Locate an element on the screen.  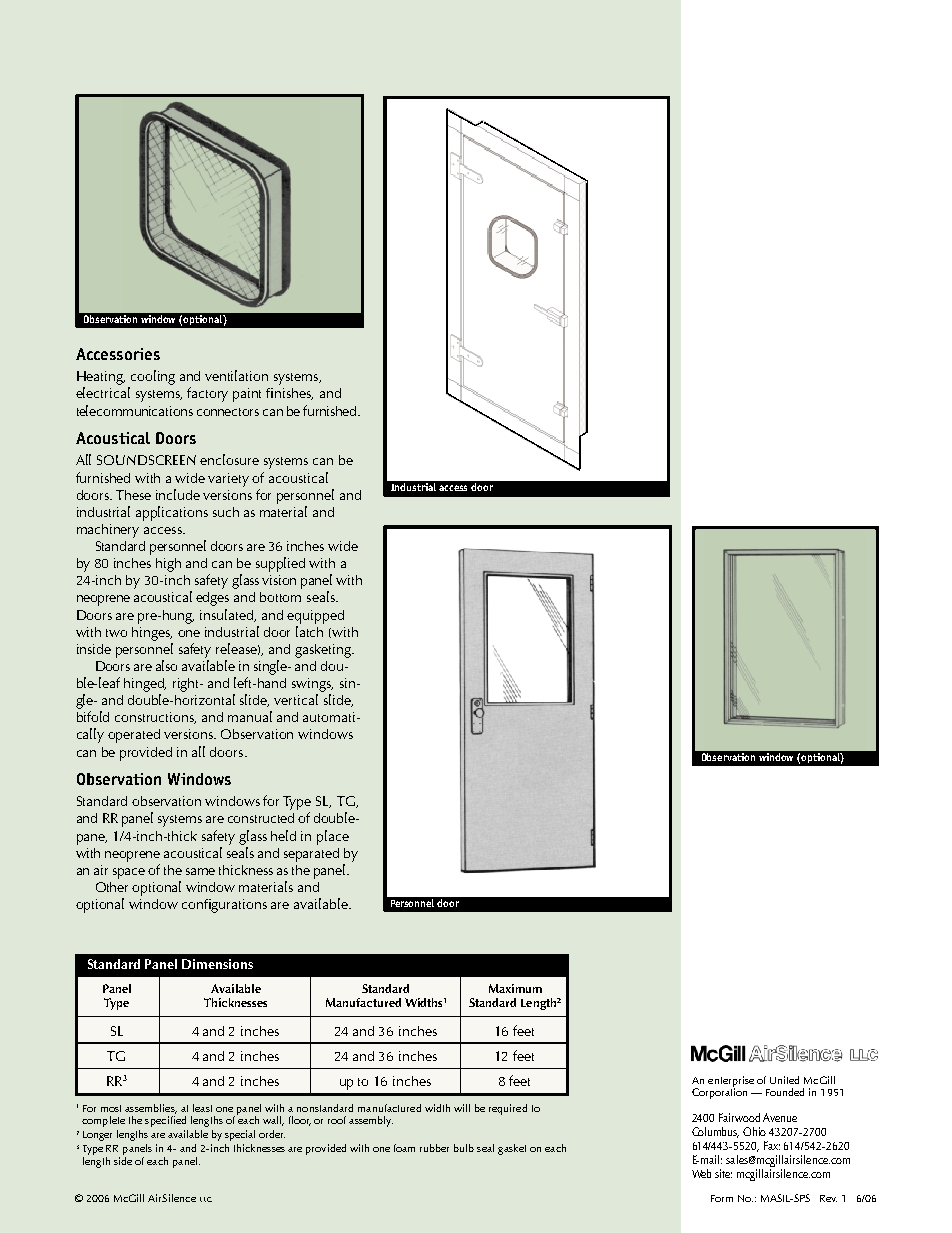
bulb is located at coordinates (464, 1148).
